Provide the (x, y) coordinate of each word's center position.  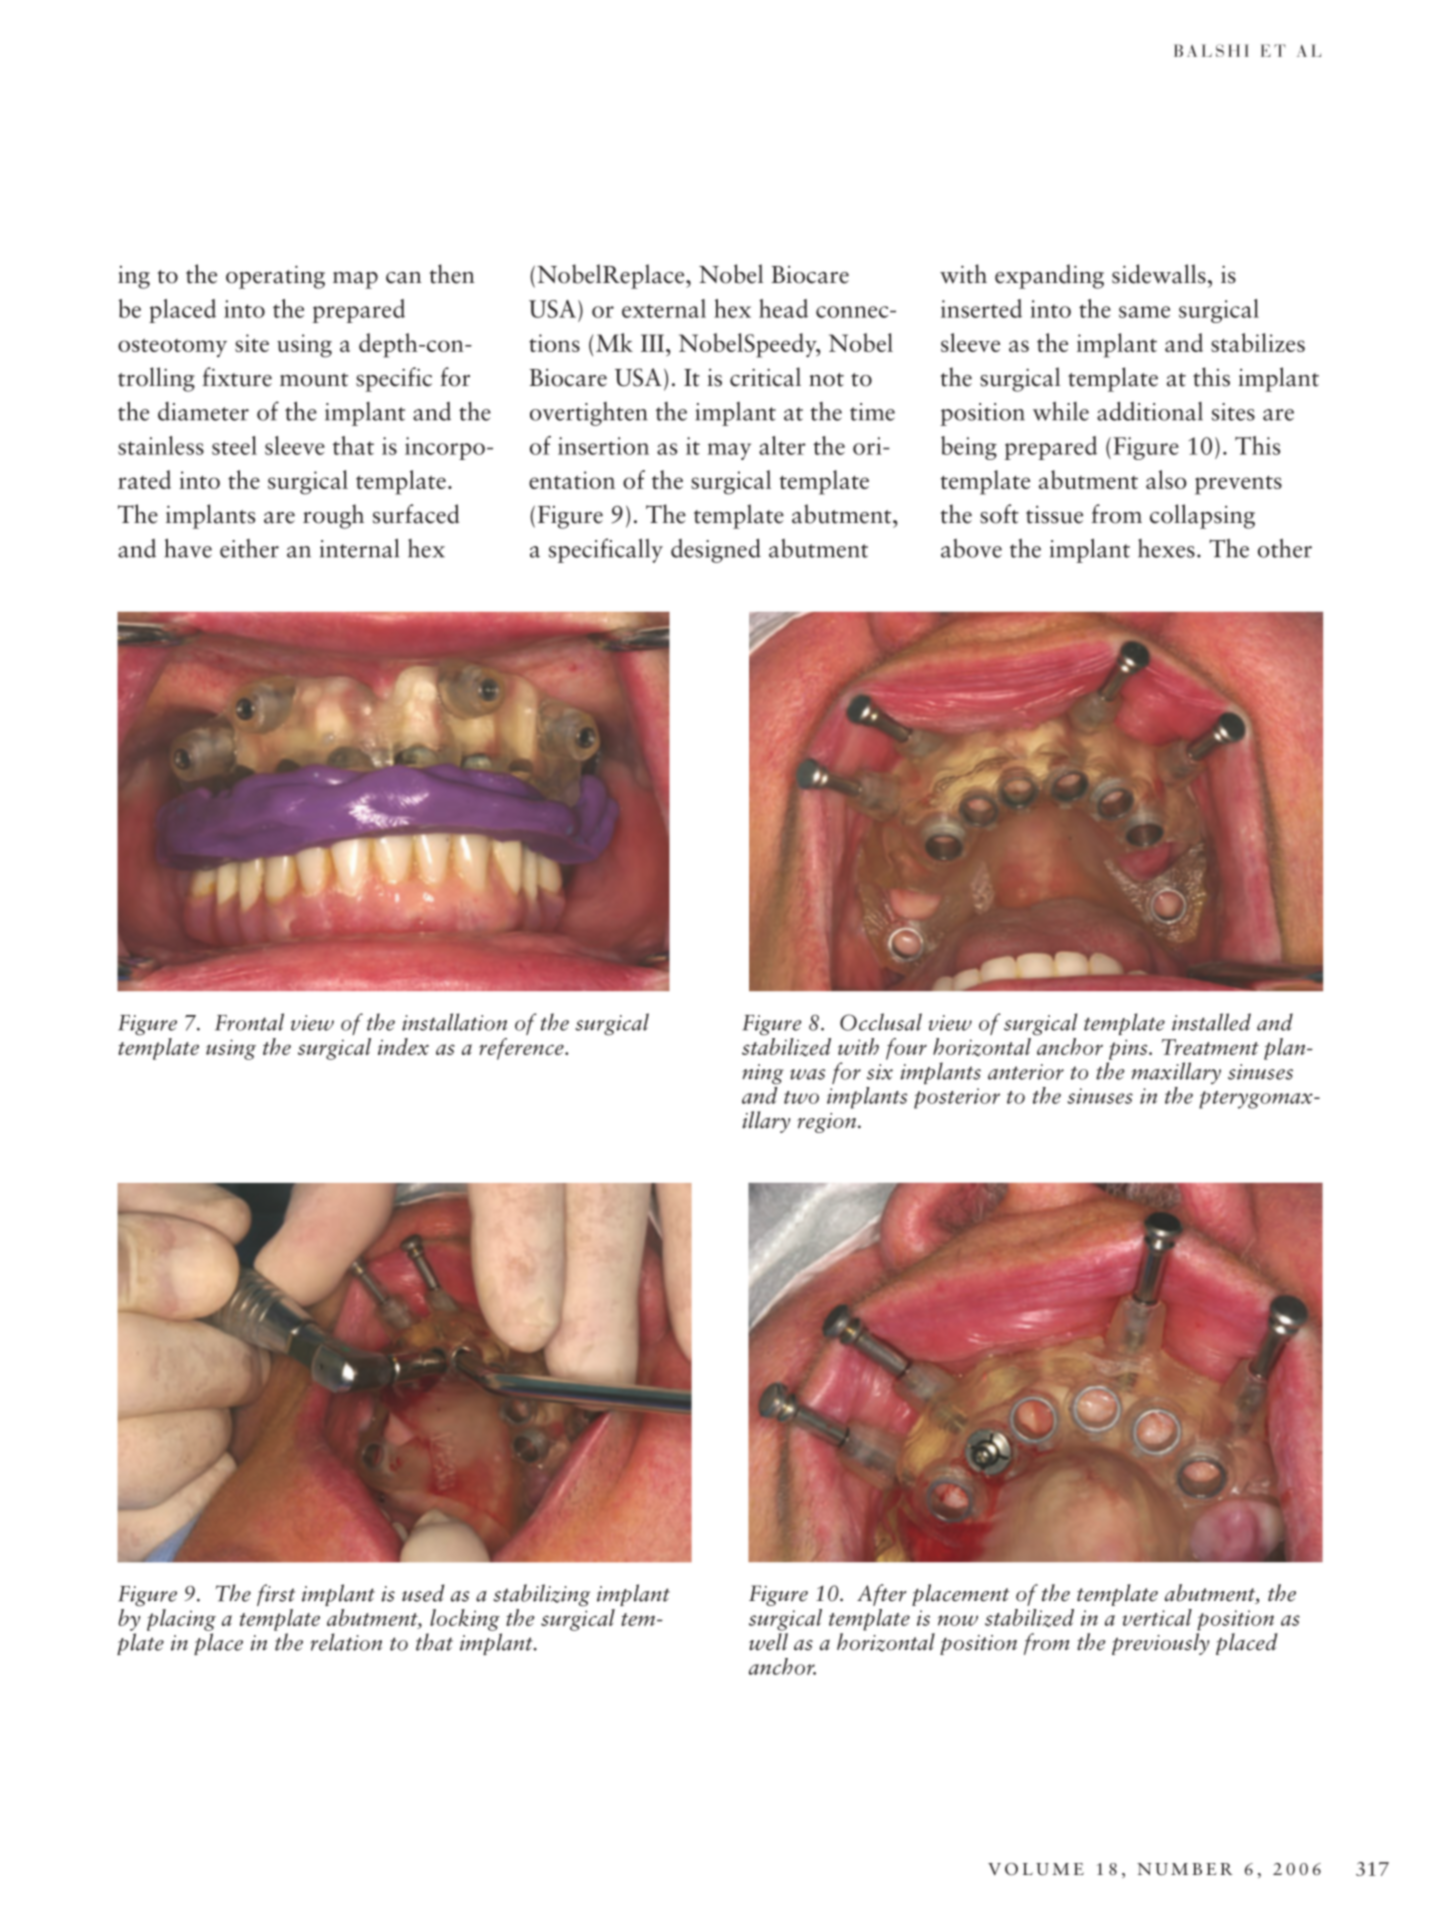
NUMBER (1185, 1869)
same (1144, 312)
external (664, 308)
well (768, 1642)
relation (346, 1642)
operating (275, 277)
